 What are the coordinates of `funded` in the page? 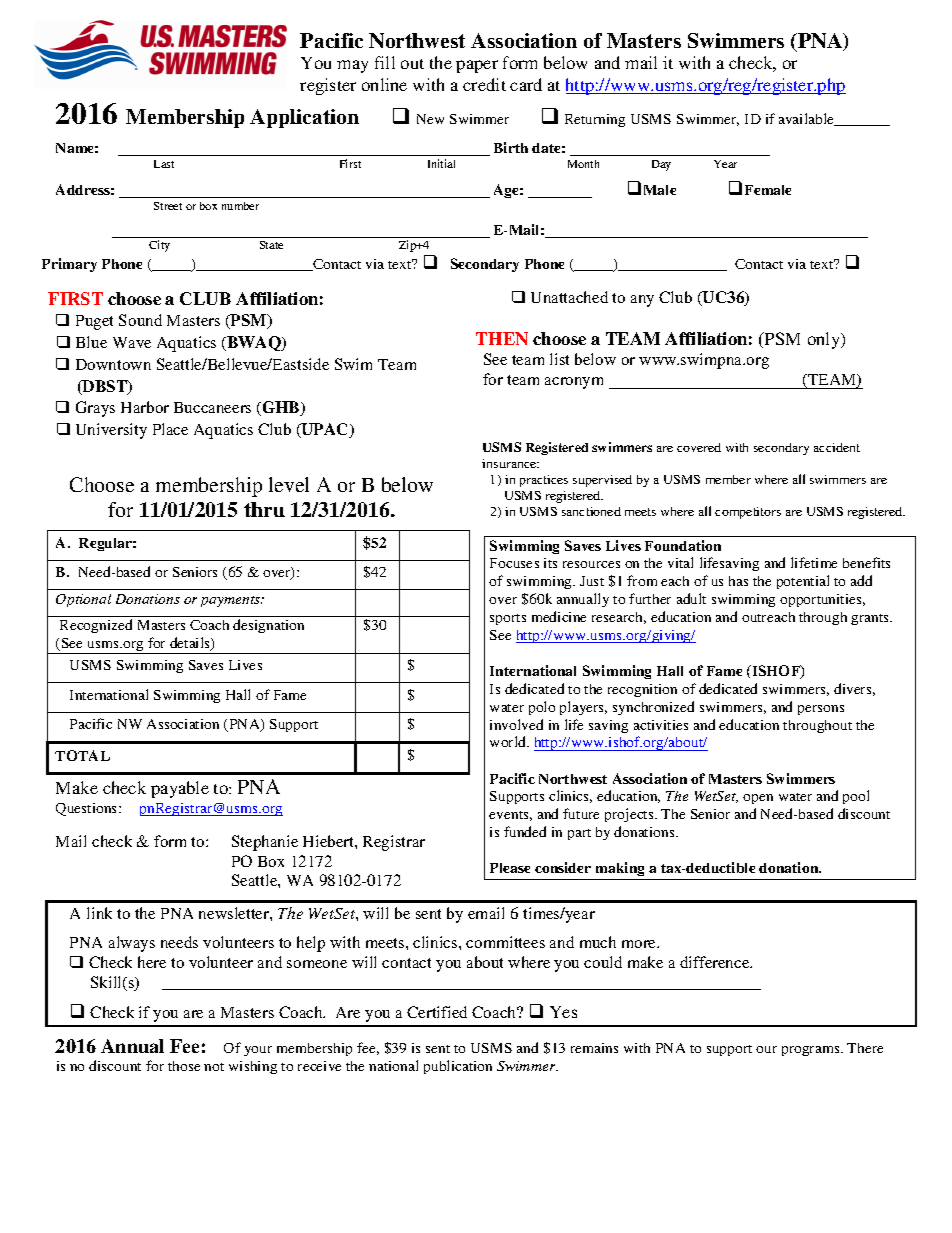 It's located at (525, 831).
